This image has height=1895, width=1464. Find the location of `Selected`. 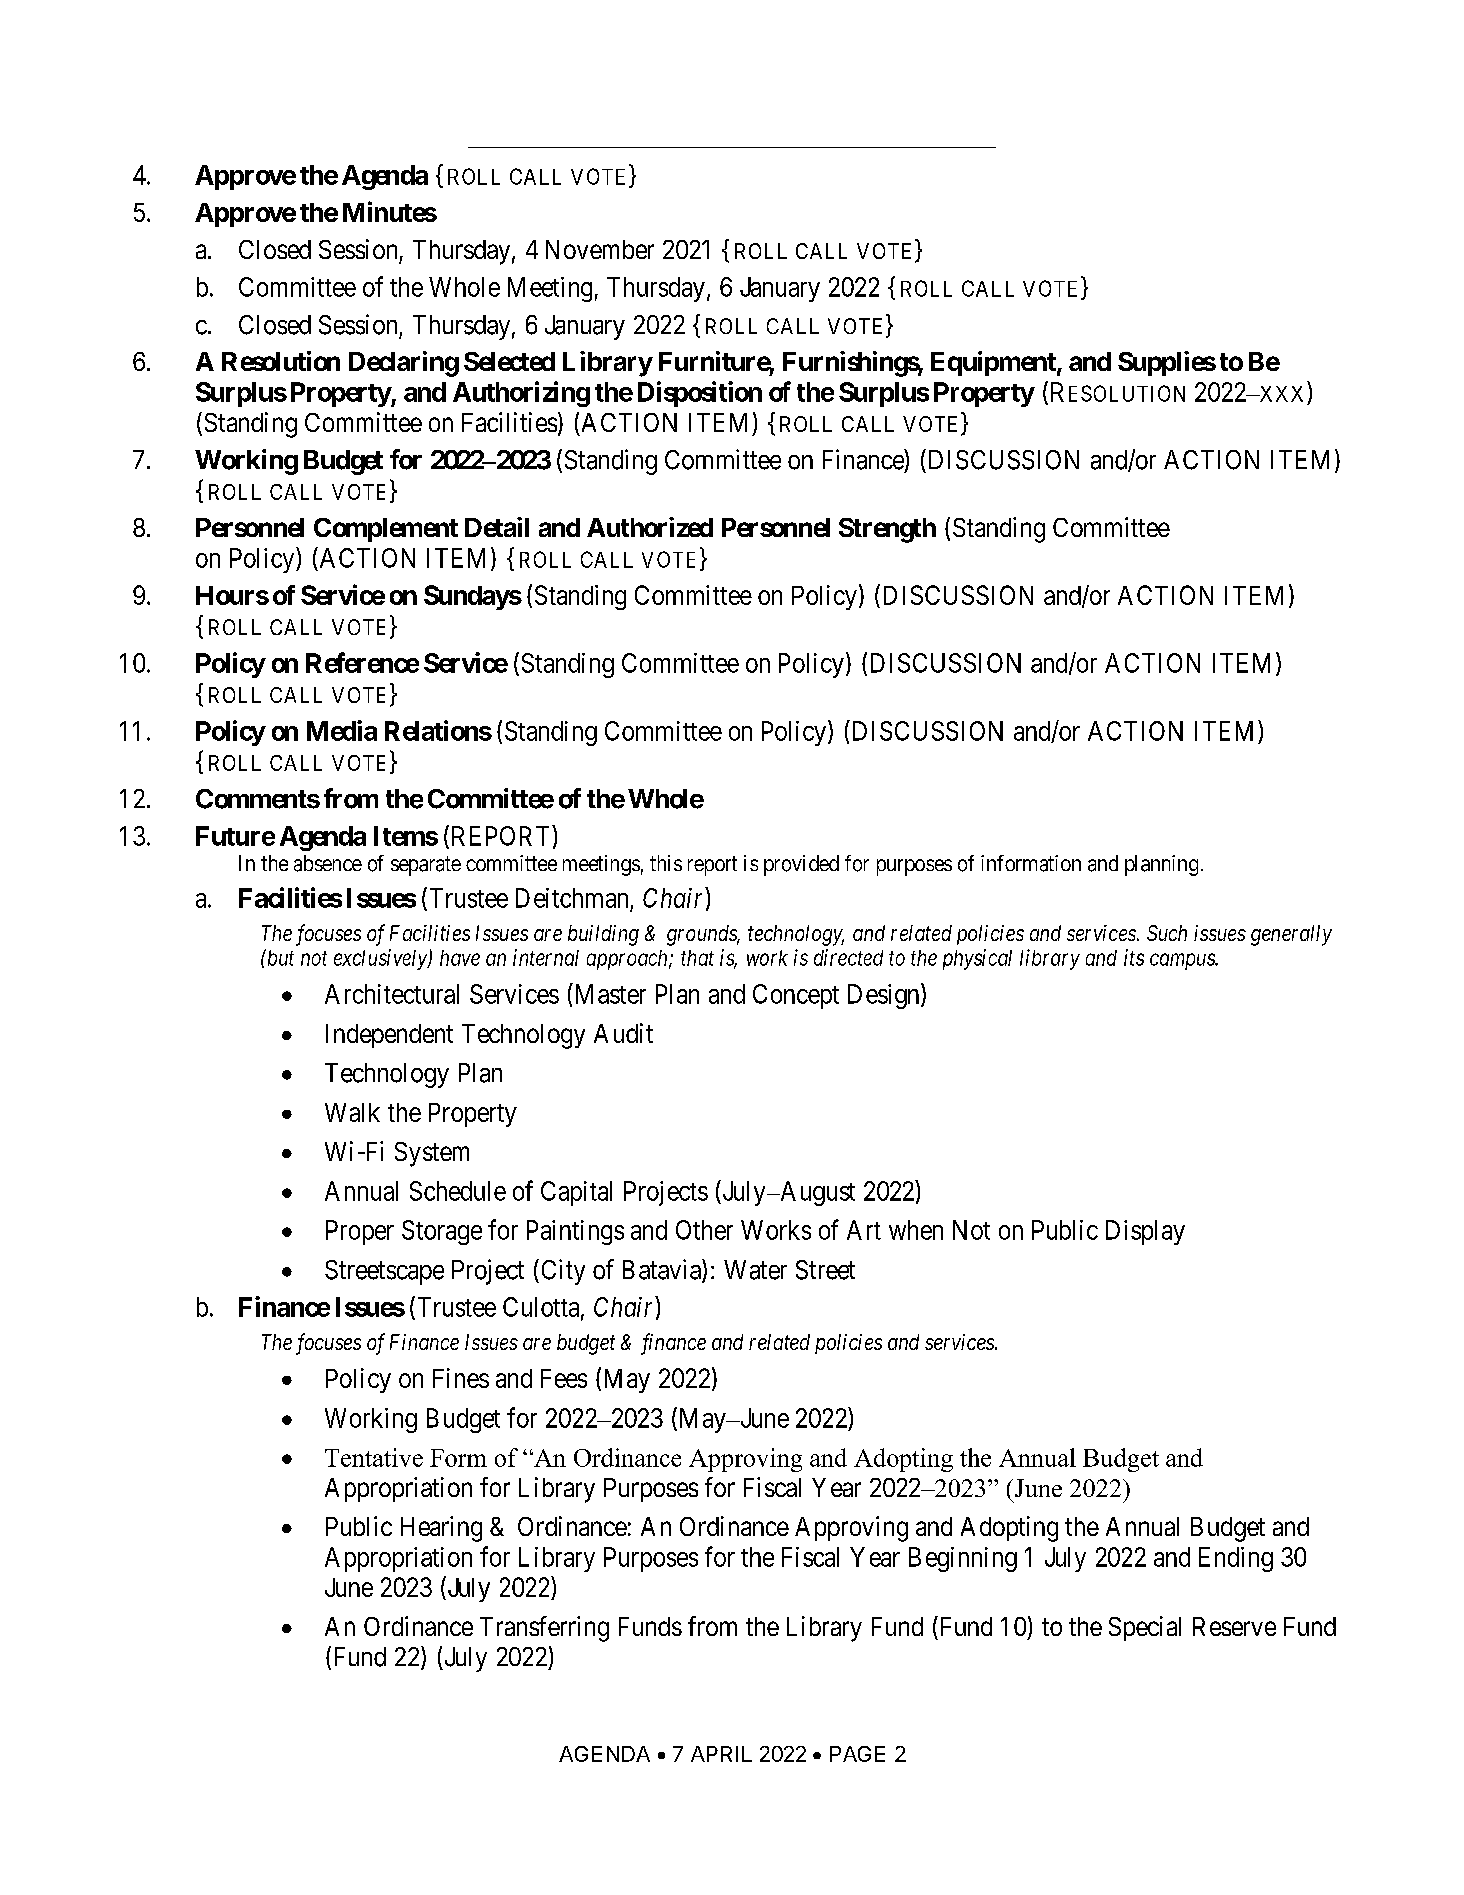

Selected is located at coordinates (509, 361).
